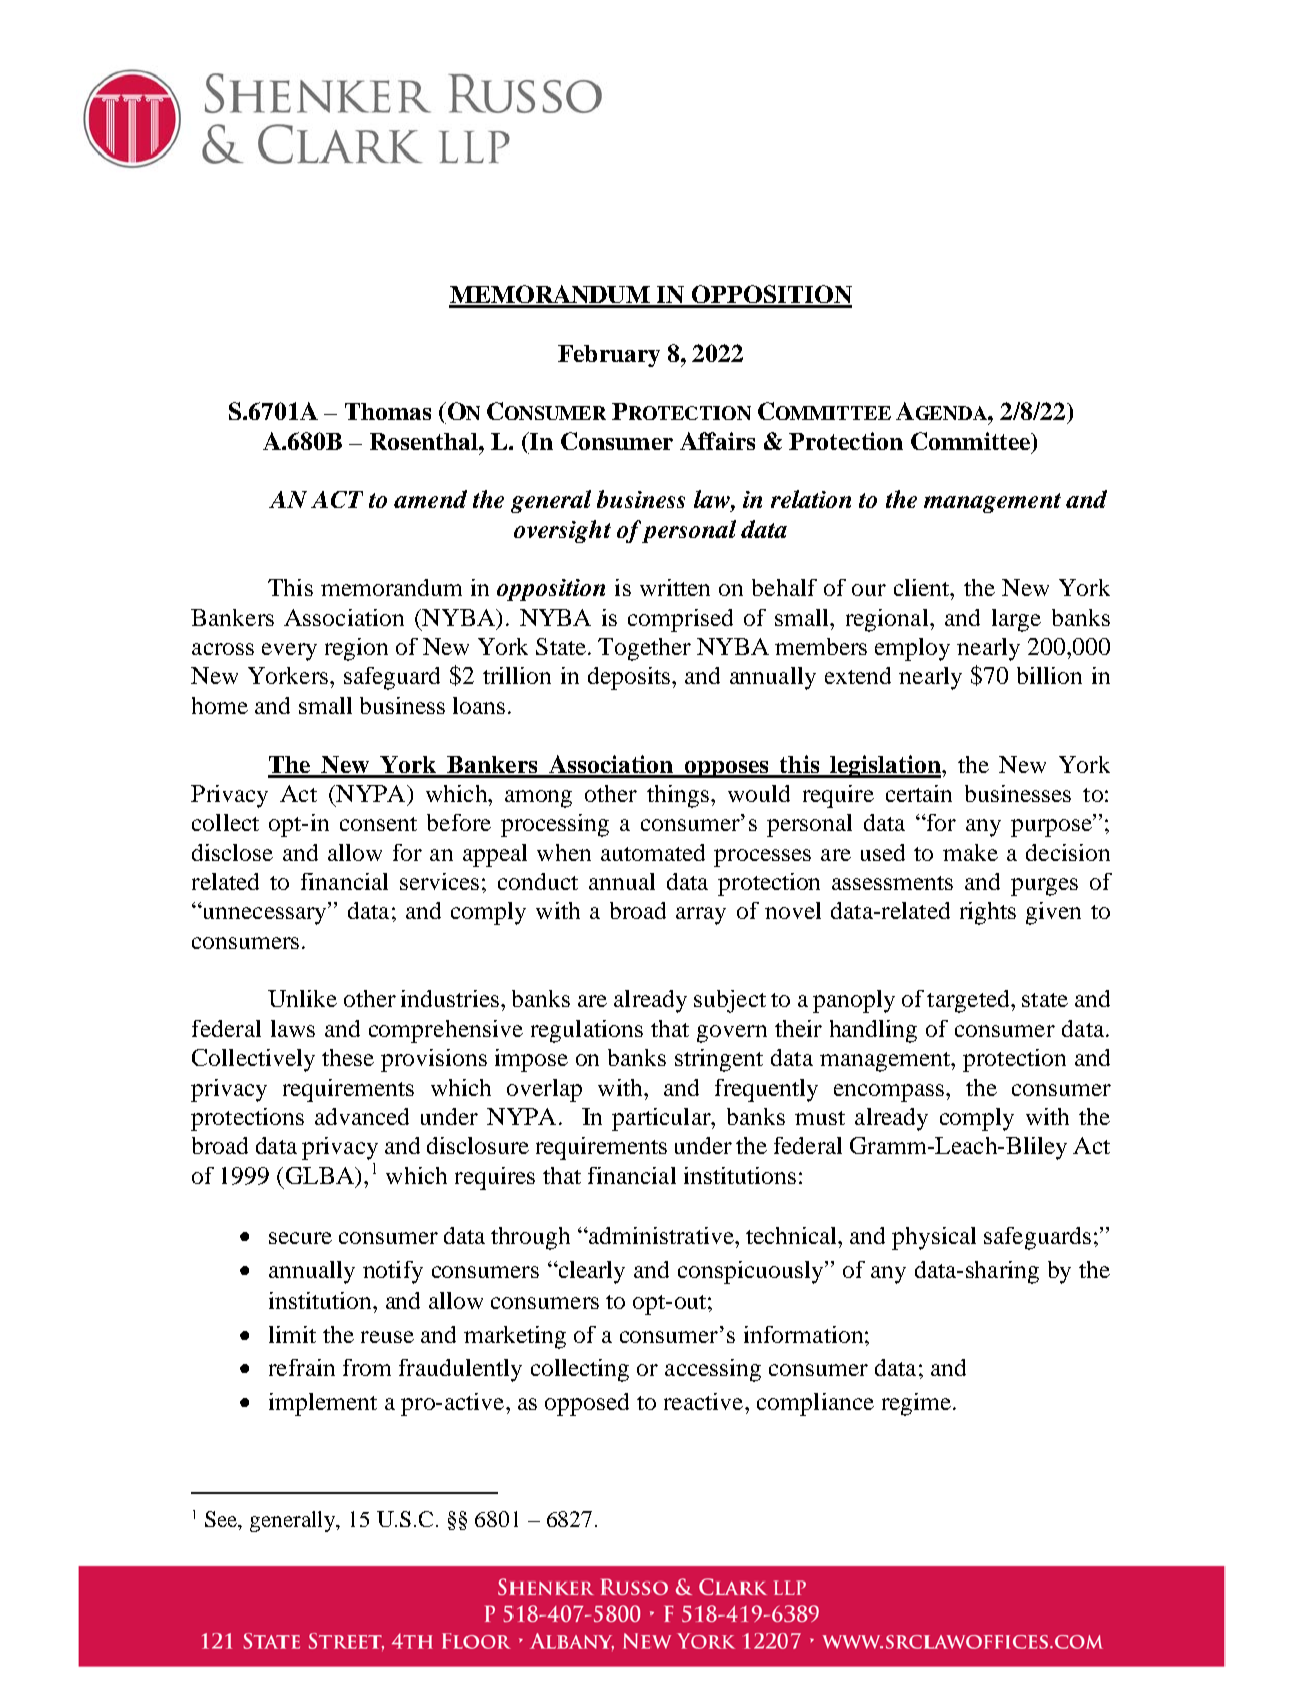 The width and height of the screenshot is (1302, 1685). Describe the element at coordinates (609, 356) in the screenshot. I see `February` at that location.
